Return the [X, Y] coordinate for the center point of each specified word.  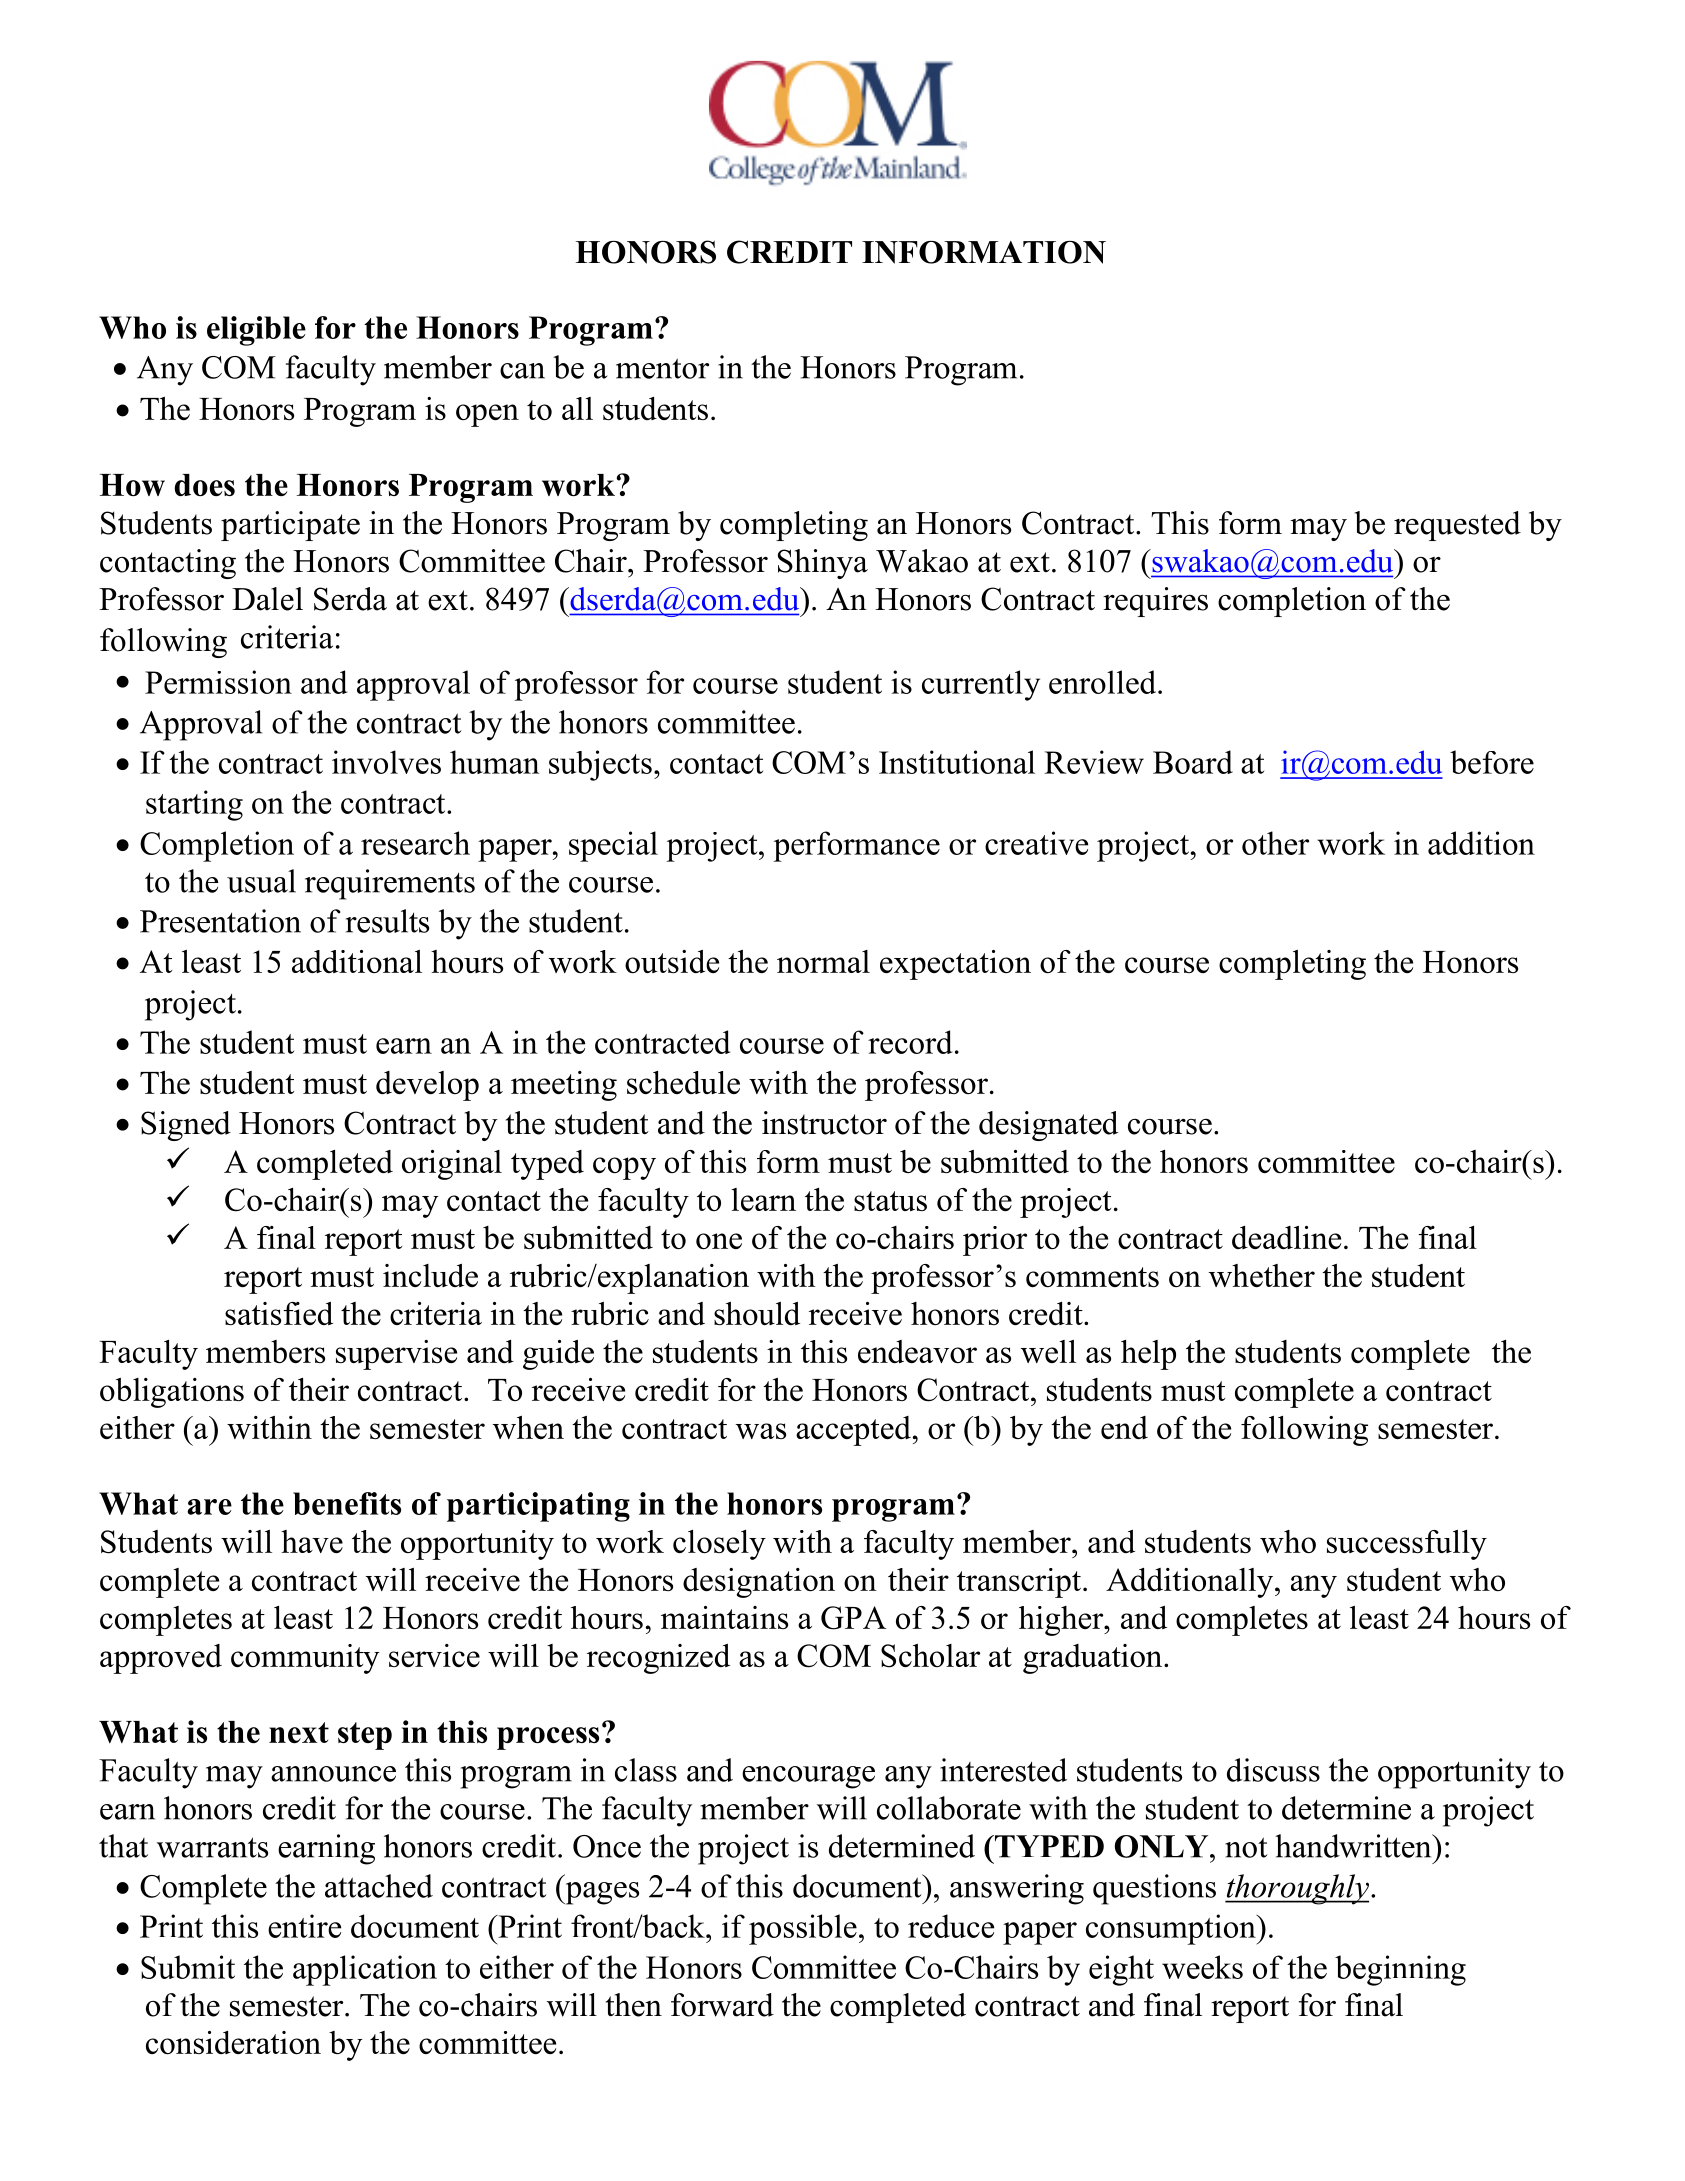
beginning [1400, 1970]
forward [722, 2005]
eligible [256, 331]
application [365, 1970]
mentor [662, 368]
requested [1457, 526]
